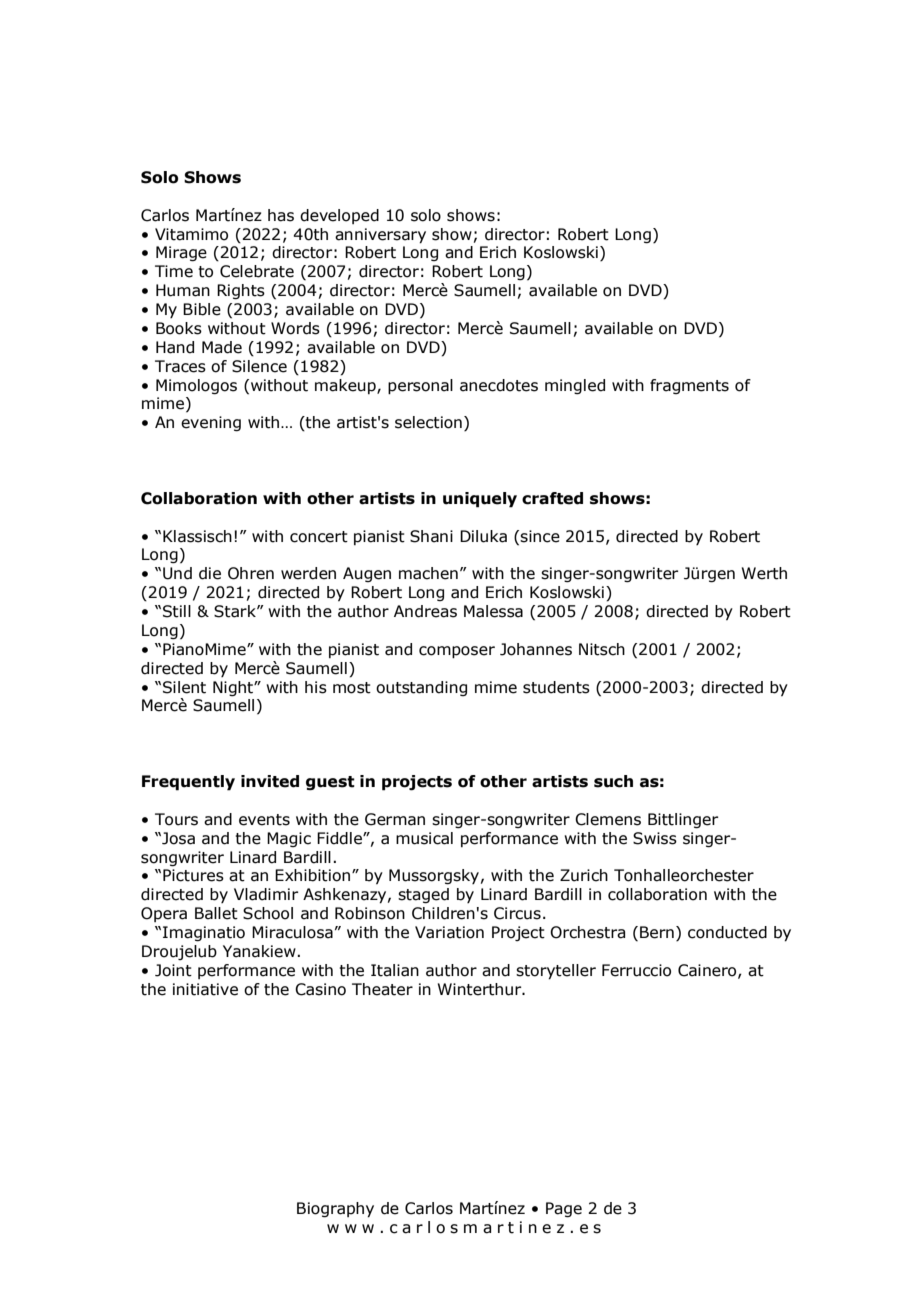 Image resolution: width=924 pixels, height=1308 pixels. I want to click on such, so click(613, 781).
